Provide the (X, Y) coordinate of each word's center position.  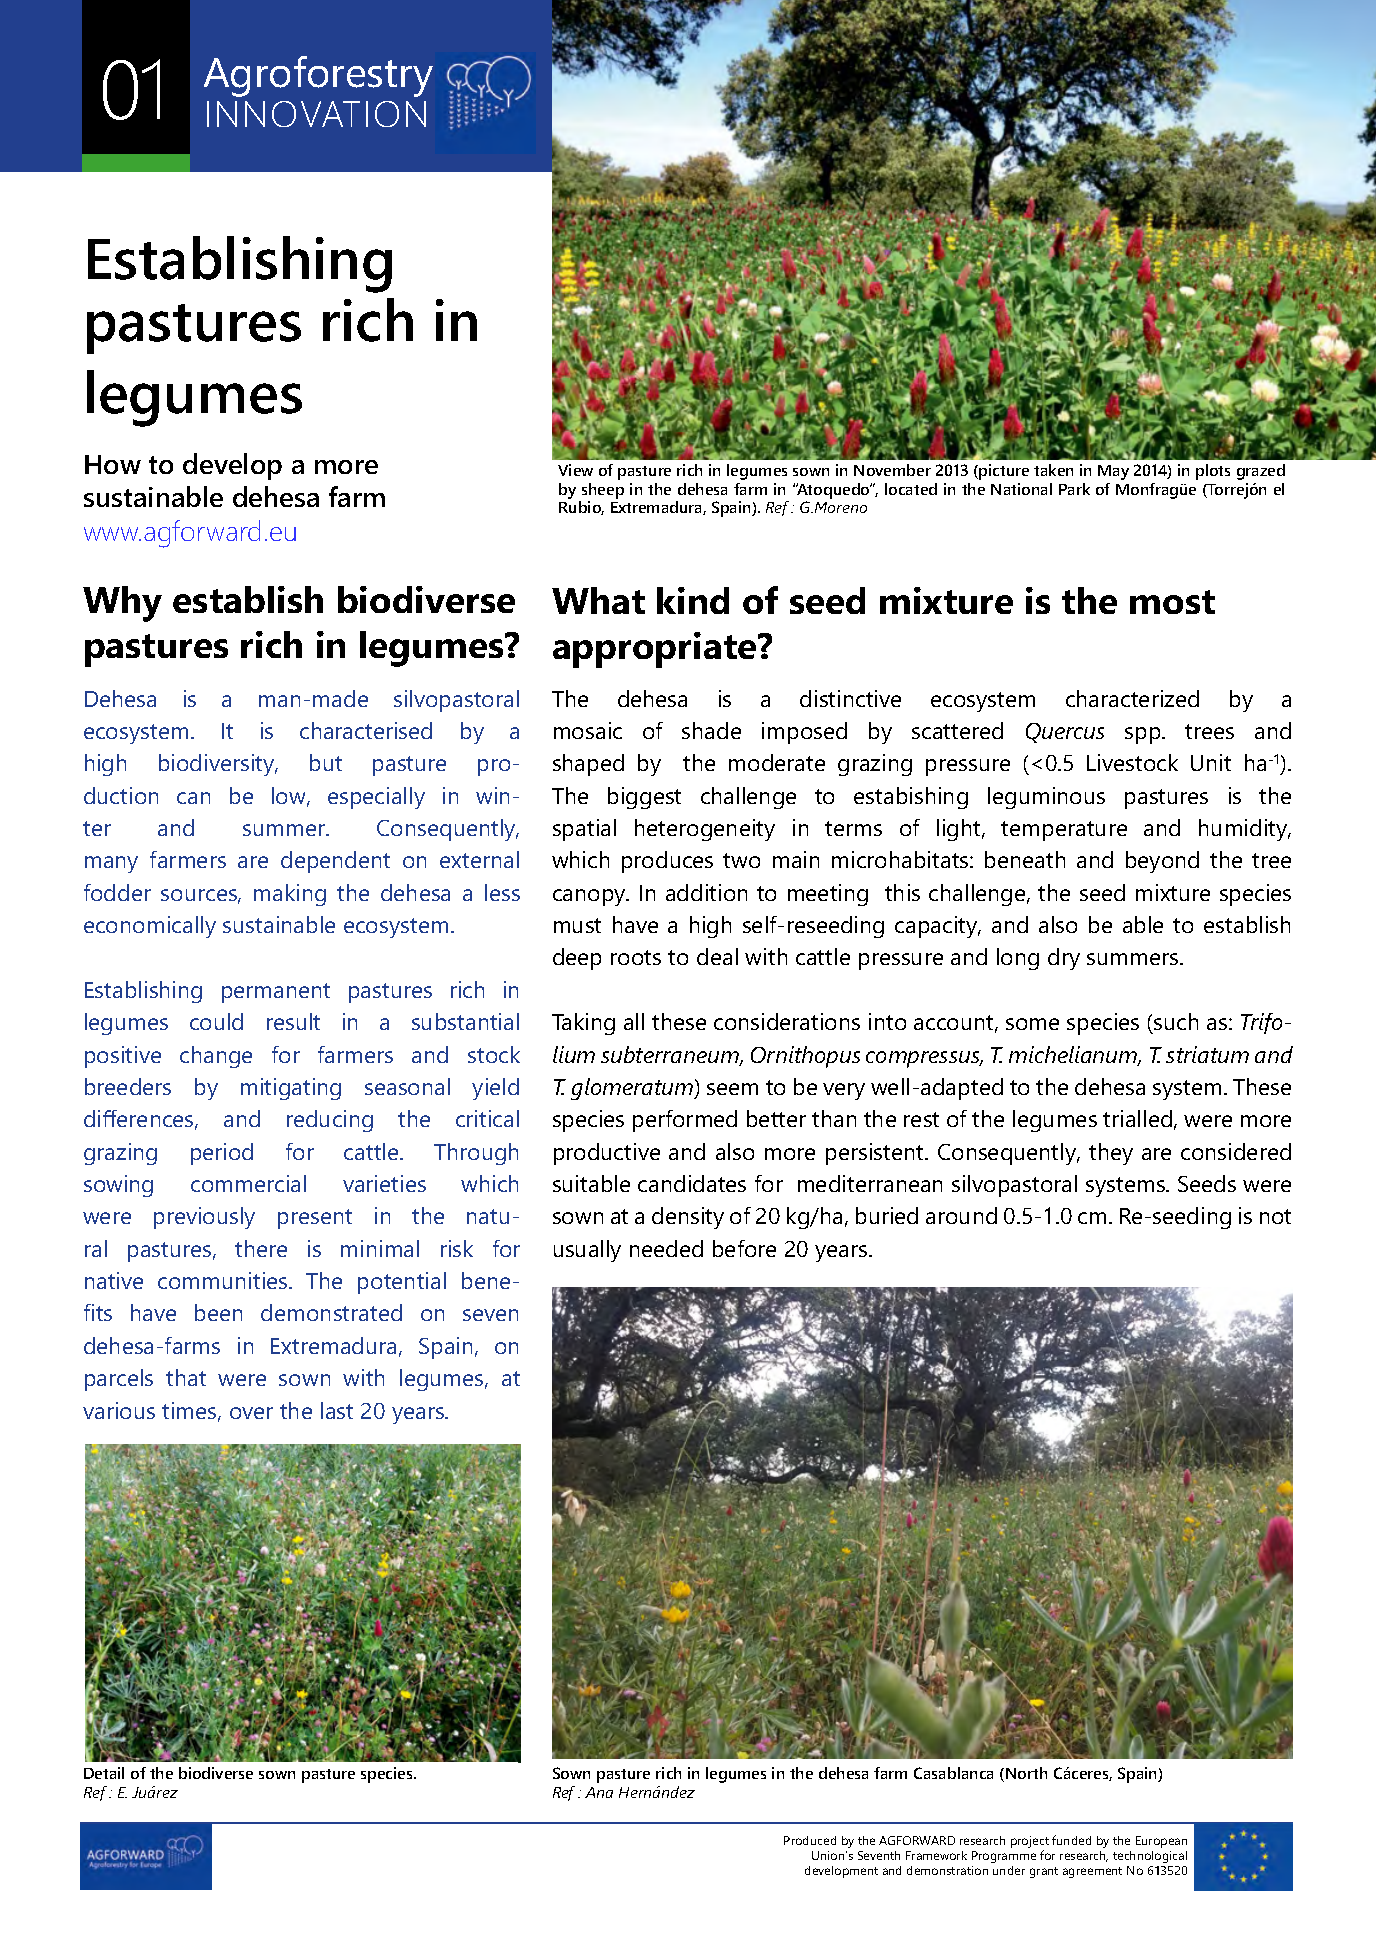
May (1113, 472)
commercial (248, 1183)
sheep (602, 492)
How (113, 464)
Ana (599, 1792)
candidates (692, 1183)
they (1111, 1154)
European (1161, 1842)
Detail (104, 1773)
